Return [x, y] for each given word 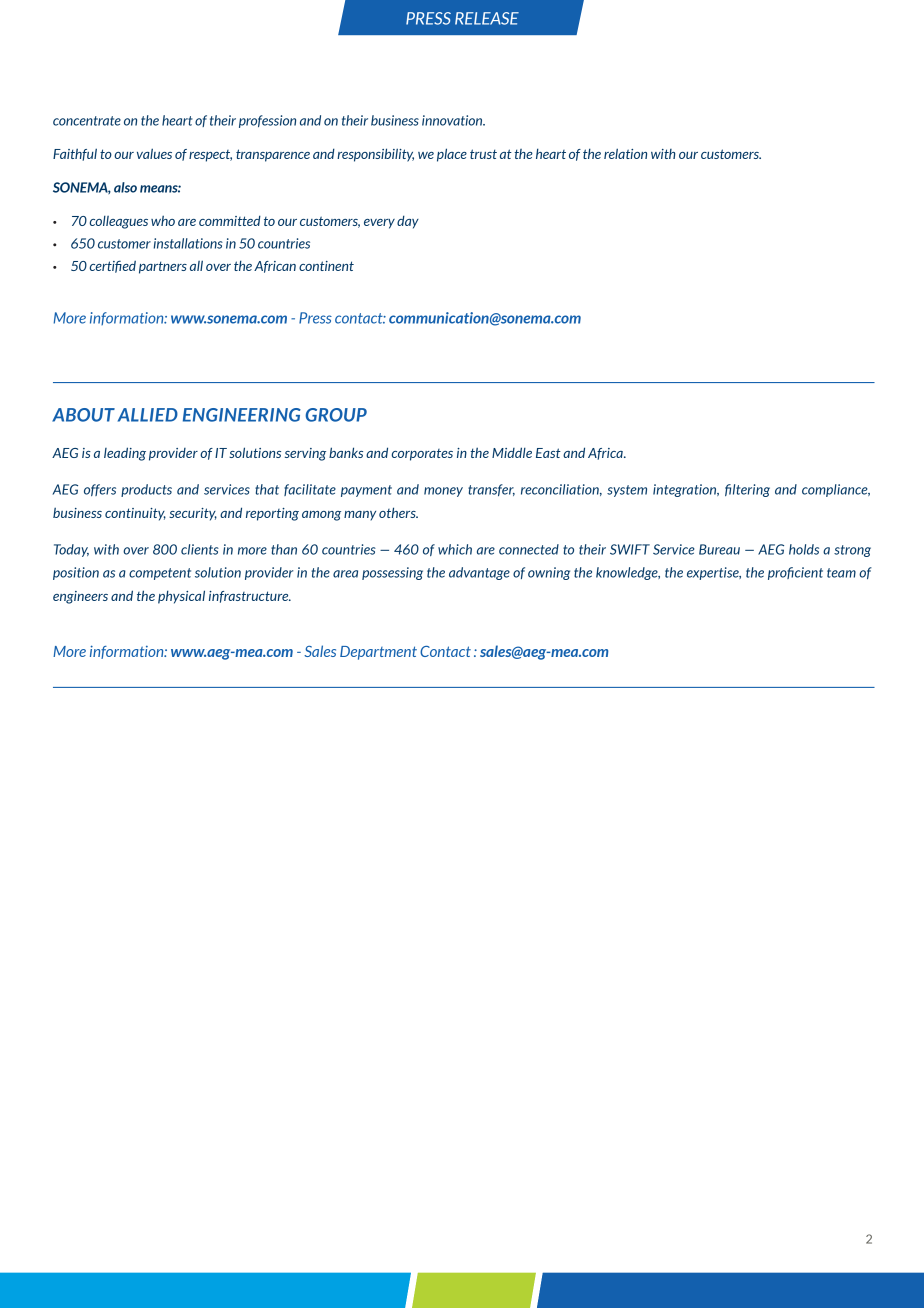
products [146, 490]
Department [378, 653]
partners [163, 267]
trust [483, 154]
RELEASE [487, 18]
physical [181, 597]
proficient [795, 573]
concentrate [87, 121]
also [125, 187]
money [443, 492]
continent [326, 266]
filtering [747, 490]
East [548, 453]
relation [625, 153]
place [452, 155]
